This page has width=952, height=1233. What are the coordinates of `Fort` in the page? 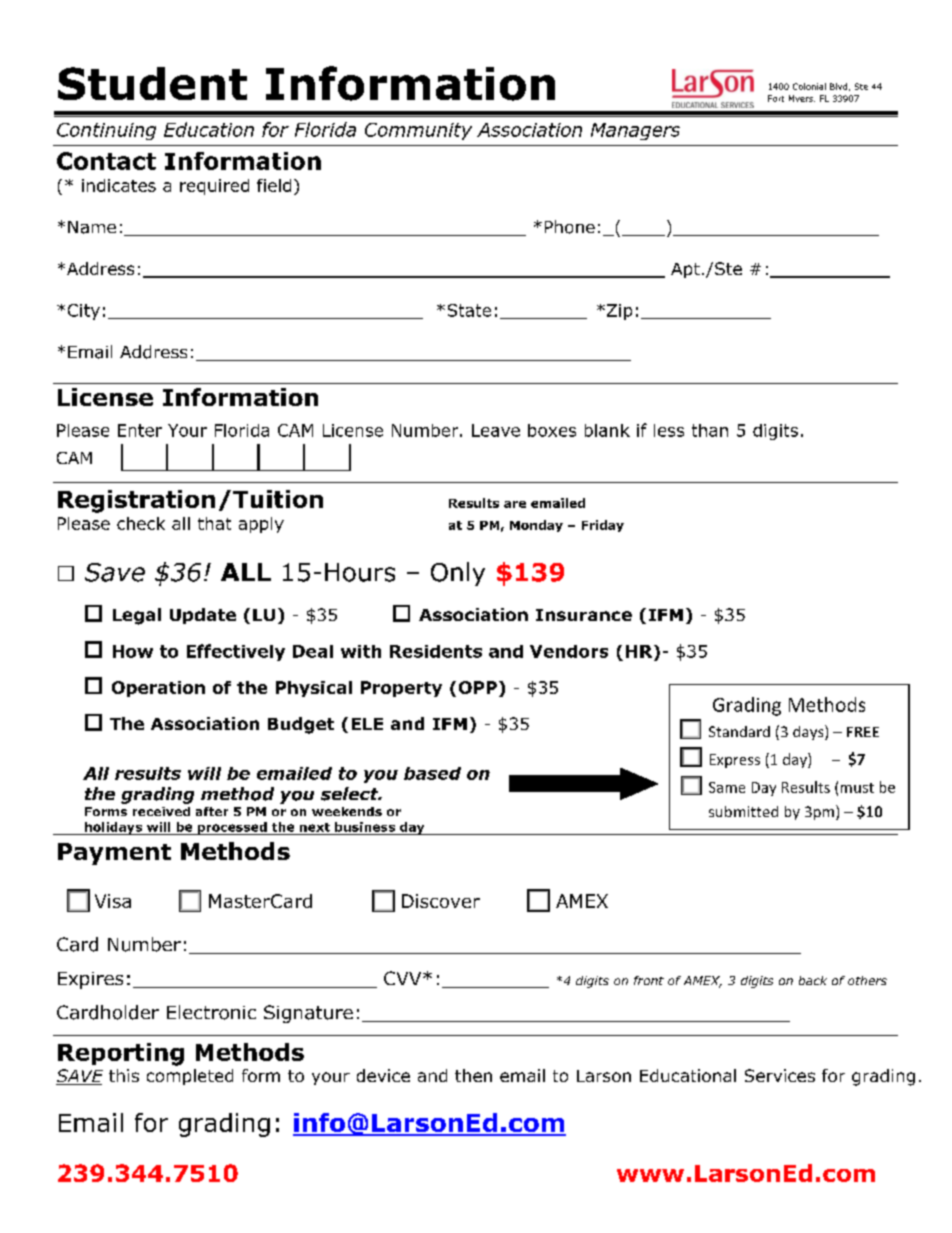 It's located at (776, 98).
